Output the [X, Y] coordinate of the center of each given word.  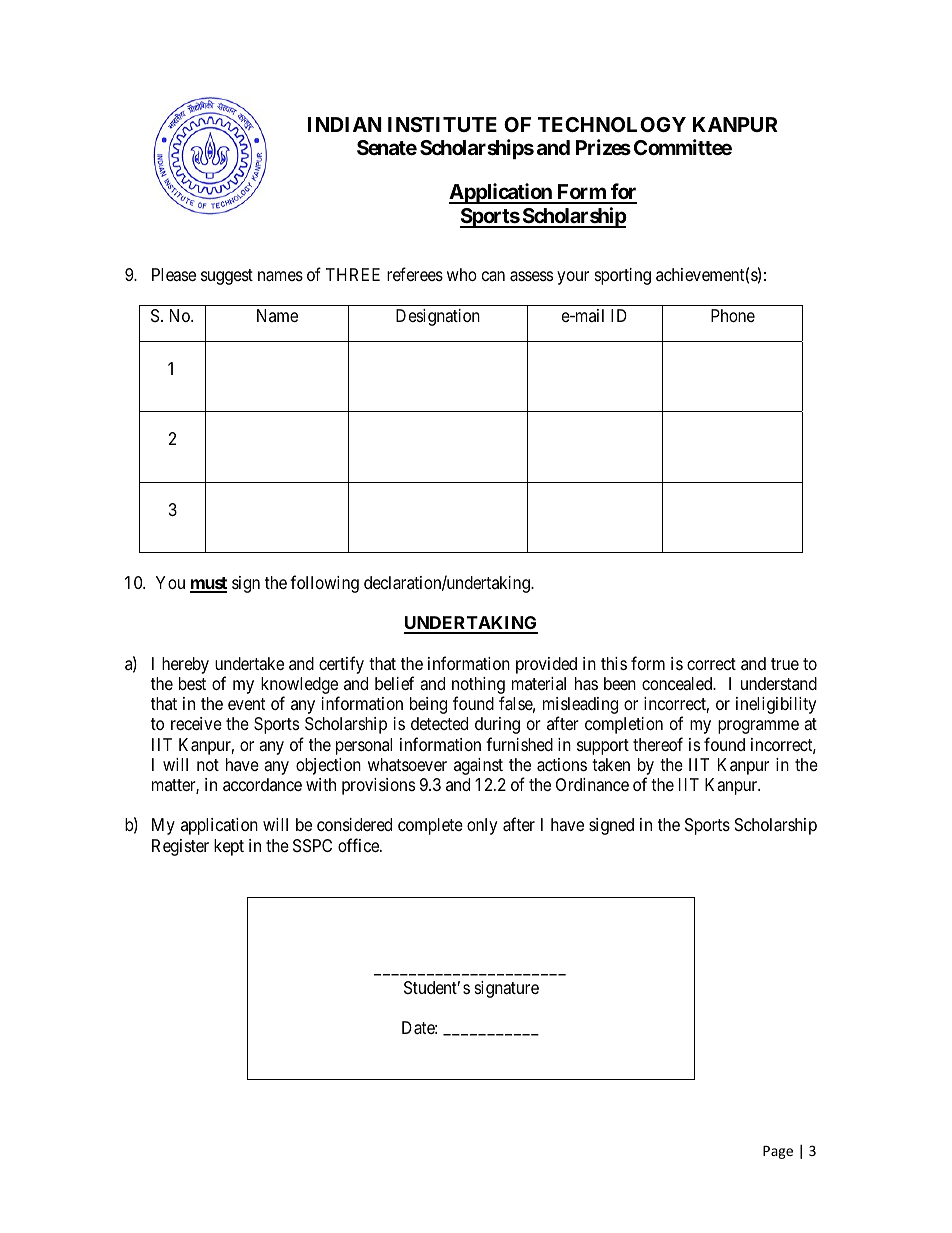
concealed [678, 684]
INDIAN [345, 124]
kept [229, 847]
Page [778, 1152]
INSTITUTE [442, 124]
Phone [733, 315]
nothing [478, 687]
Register [180, 847]
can [493, 276]
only [482, 826]
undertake [249, 664]
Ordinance [592, 785]
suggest [227, 277]
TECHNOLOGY [612, 124]
